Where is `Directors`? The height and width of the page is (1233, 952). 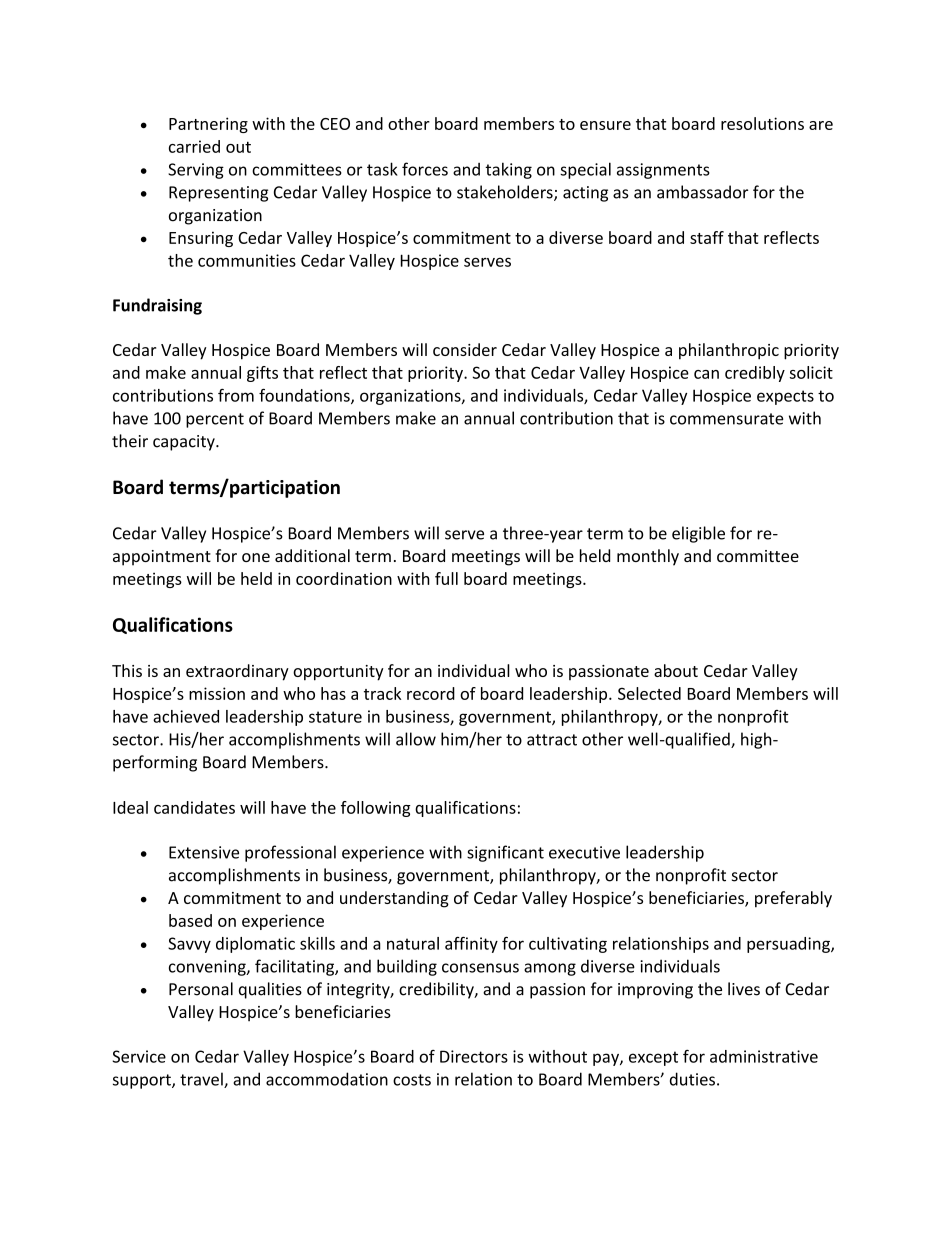
Directors is located at coordinates (474, 1056).
